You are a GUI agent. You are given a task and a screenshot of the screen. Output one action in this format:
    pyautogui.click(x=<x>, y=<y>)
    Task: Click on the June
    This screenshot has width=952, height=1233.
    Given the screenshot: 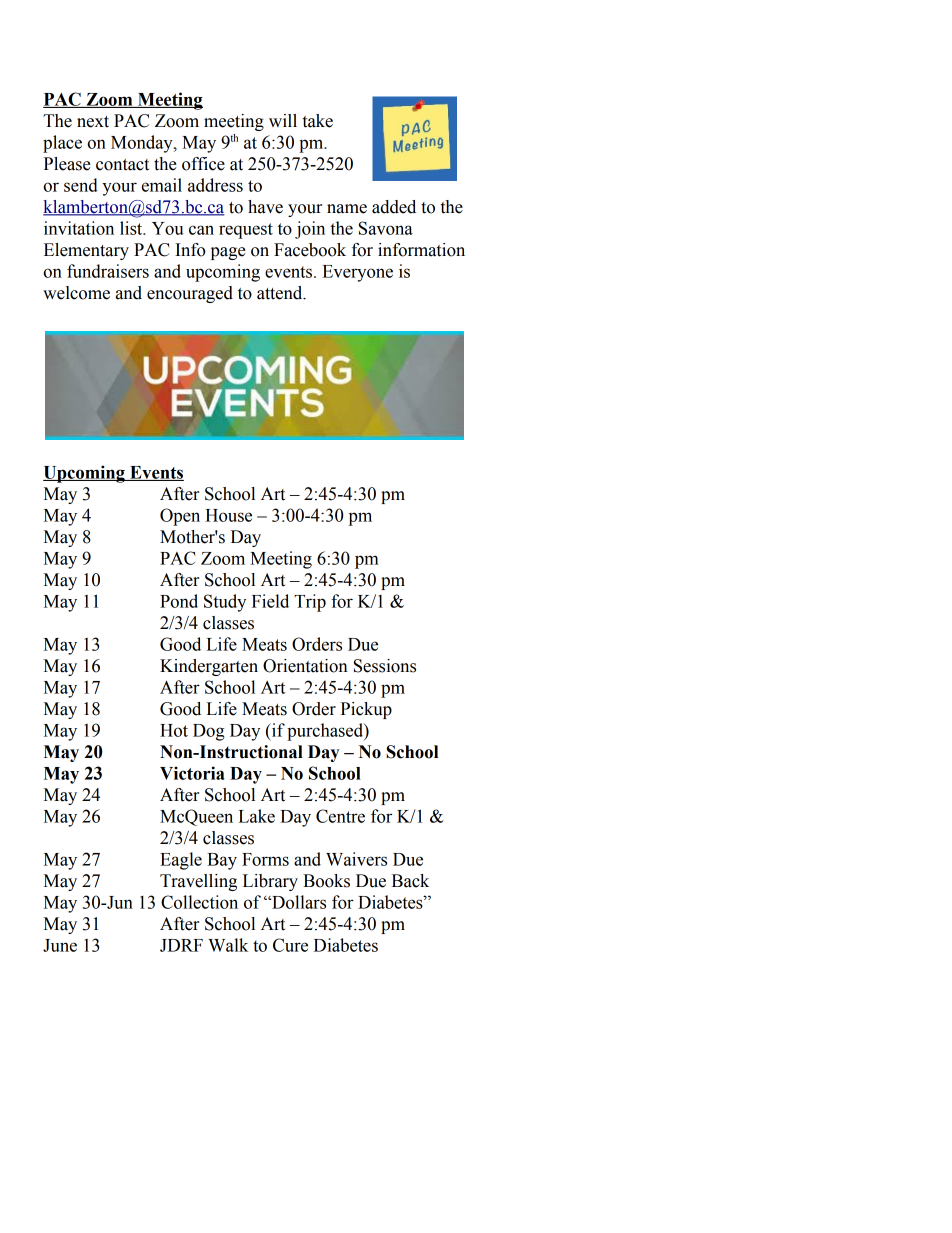 What is the action you would take?
    pyautogui.click(x=60, y=945)
